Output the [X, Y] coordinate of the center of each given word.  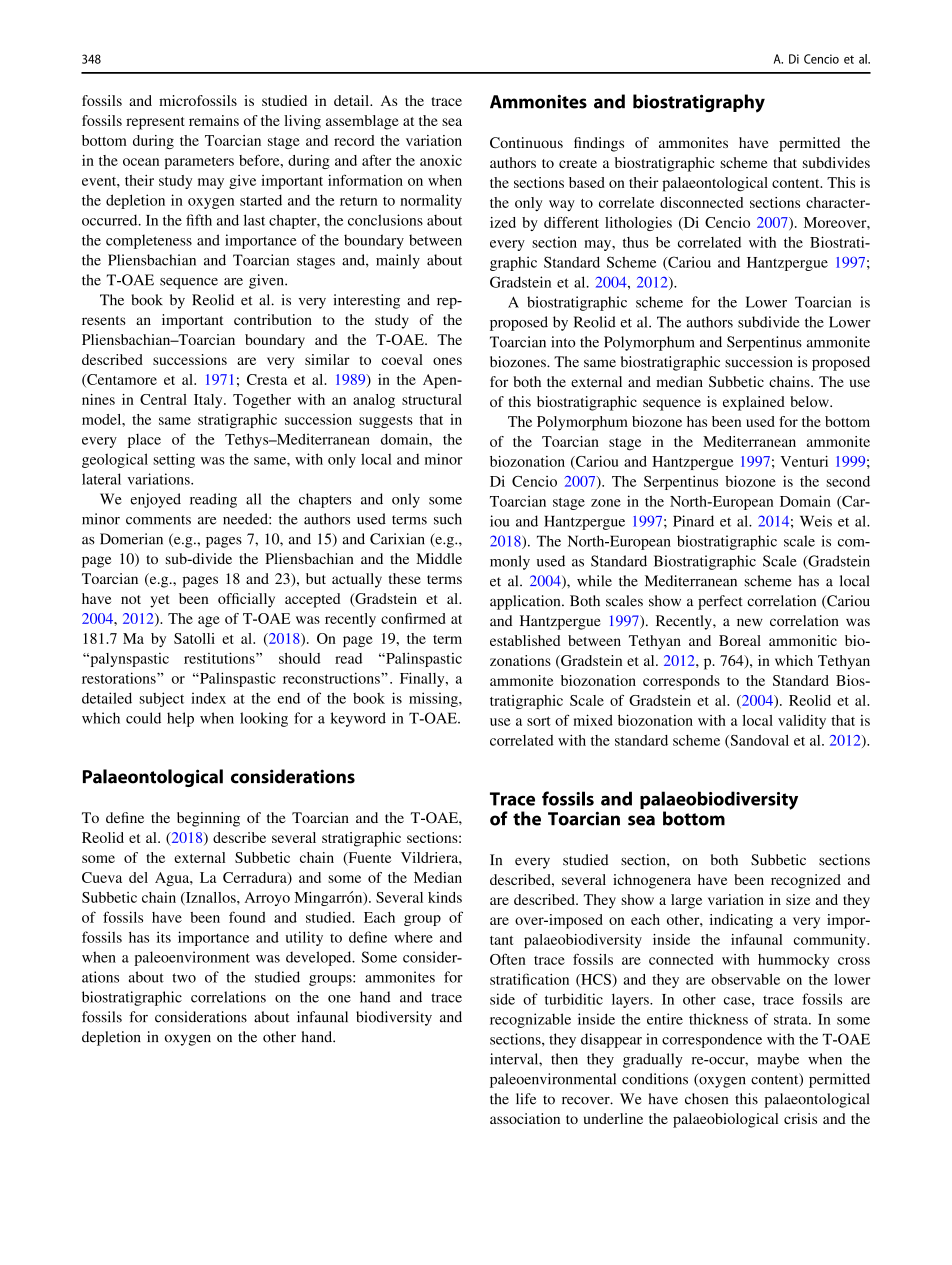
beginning [208, 819]
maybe [778, 1060]
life [526, 1099]
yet [160, 601]
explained [754, 403]
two [184, 978]
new [750, 622]
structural [432, 399]
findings [599, 144]
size [798, 899]
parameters [199, 163]
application [526, 602]
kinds [445, 897]
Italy [209, 401]
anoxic [441, 160]
